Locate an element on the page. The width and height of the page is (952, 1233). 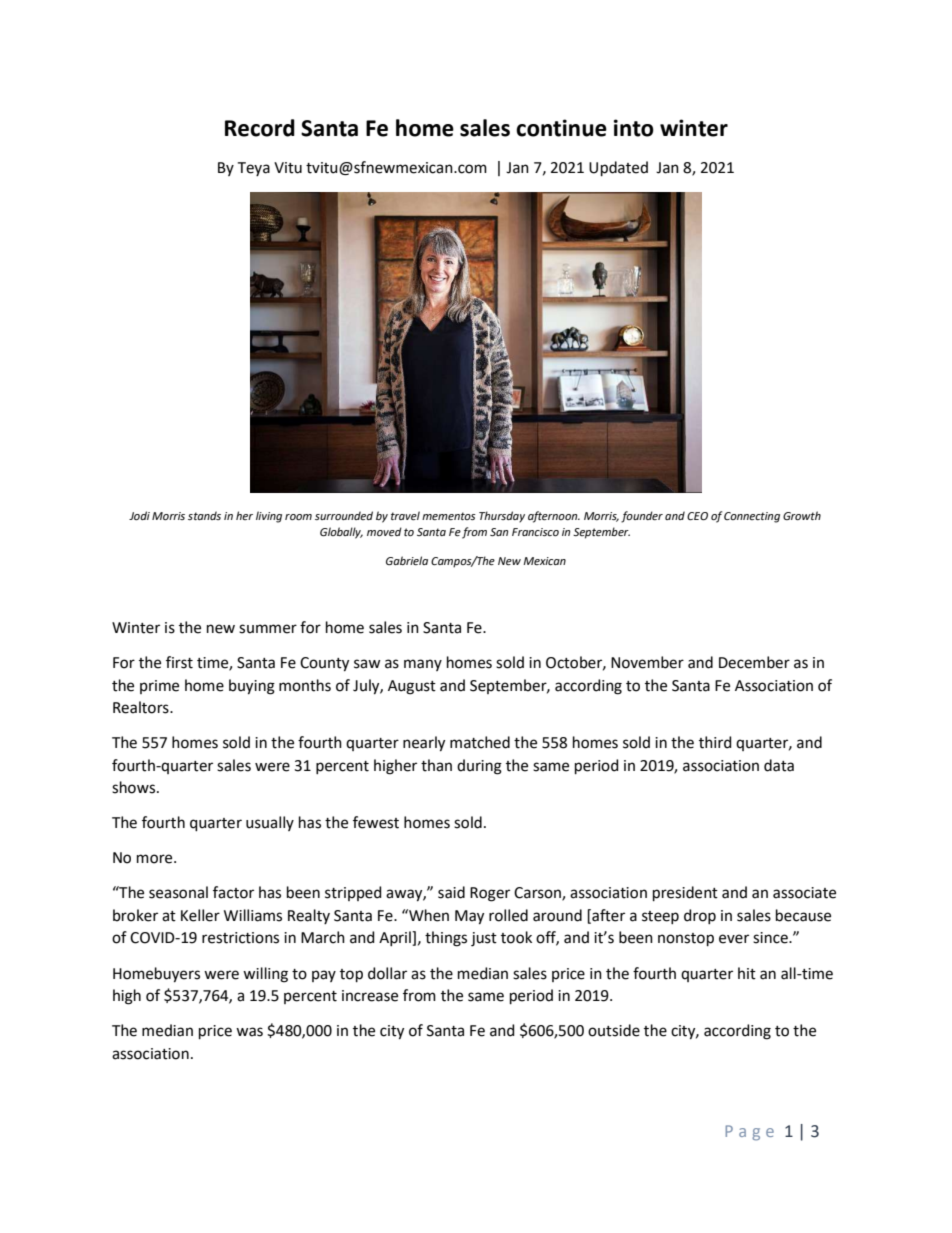
Gabriela is located at coordinates (407, 560).
